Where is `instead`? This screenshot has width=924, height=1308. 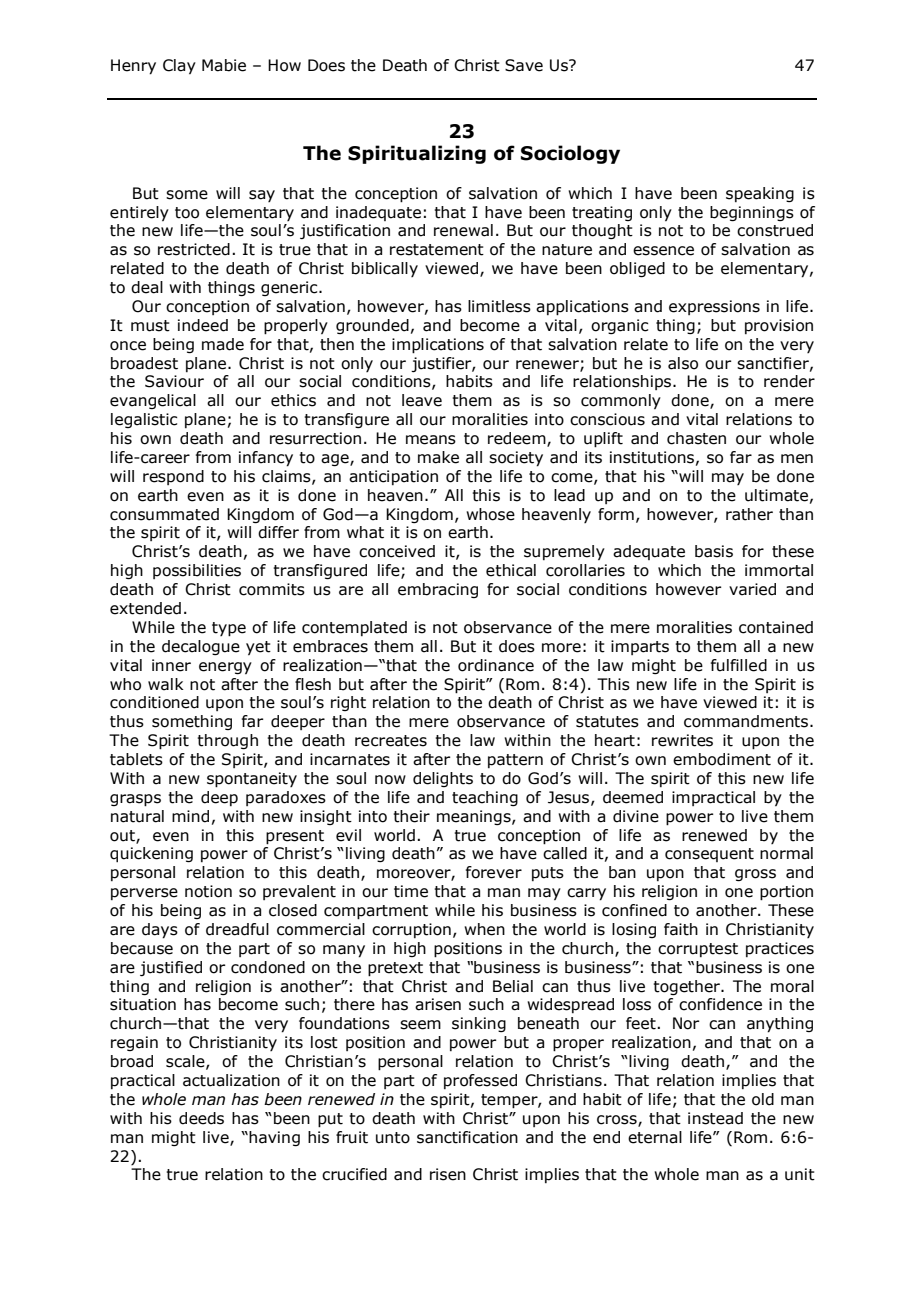 instead is located at coordinates (715, 1118).
